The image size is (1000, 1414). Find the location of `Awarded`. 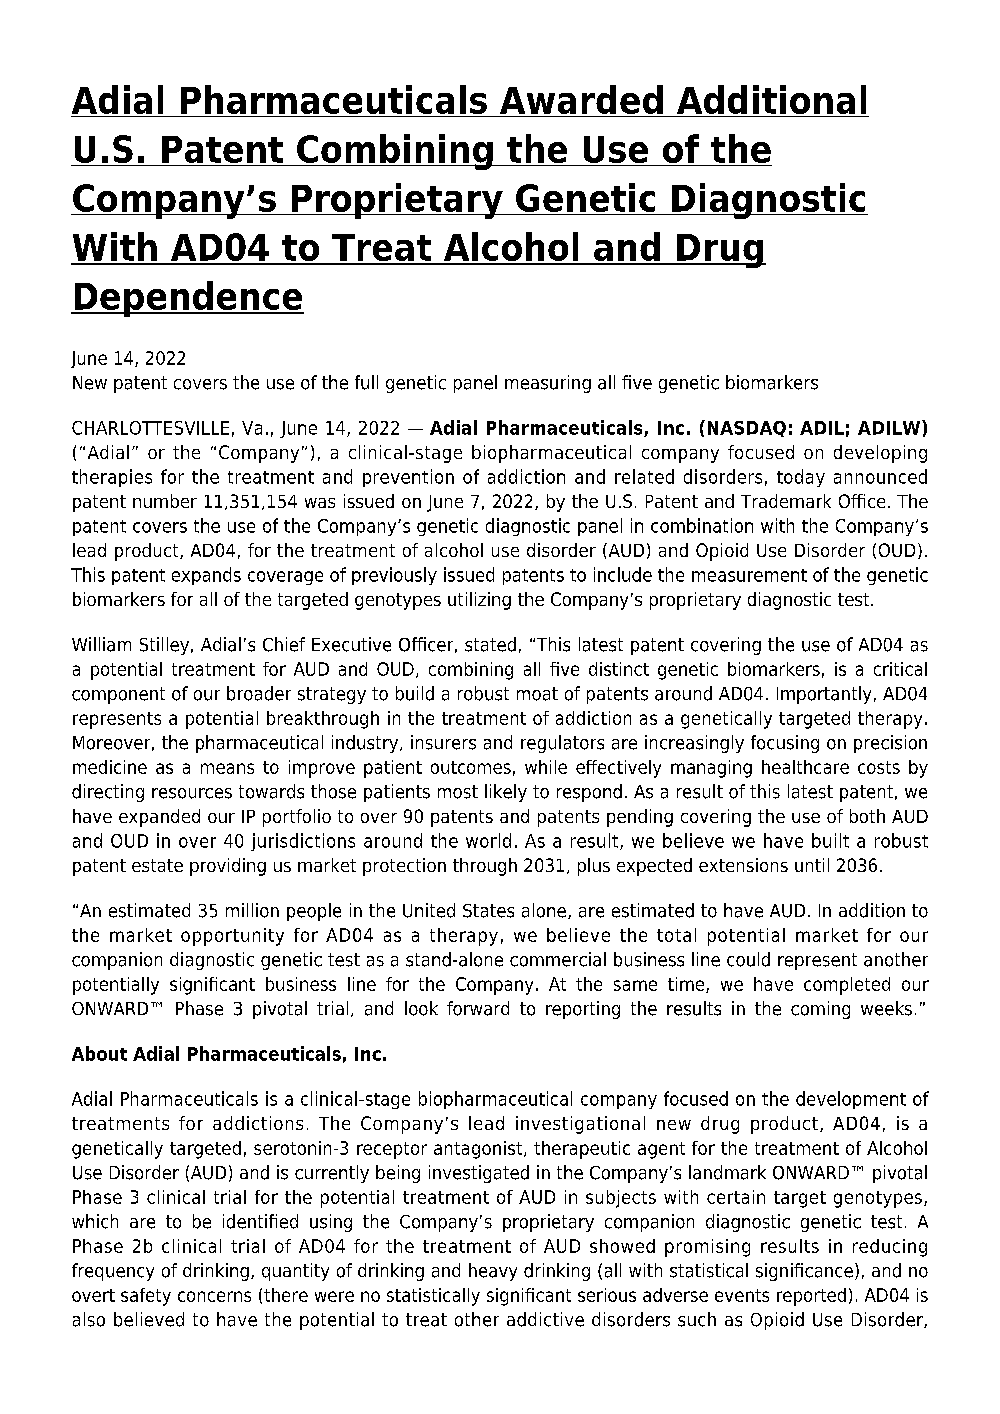

Awarded is located at coordinates (581, 99).
